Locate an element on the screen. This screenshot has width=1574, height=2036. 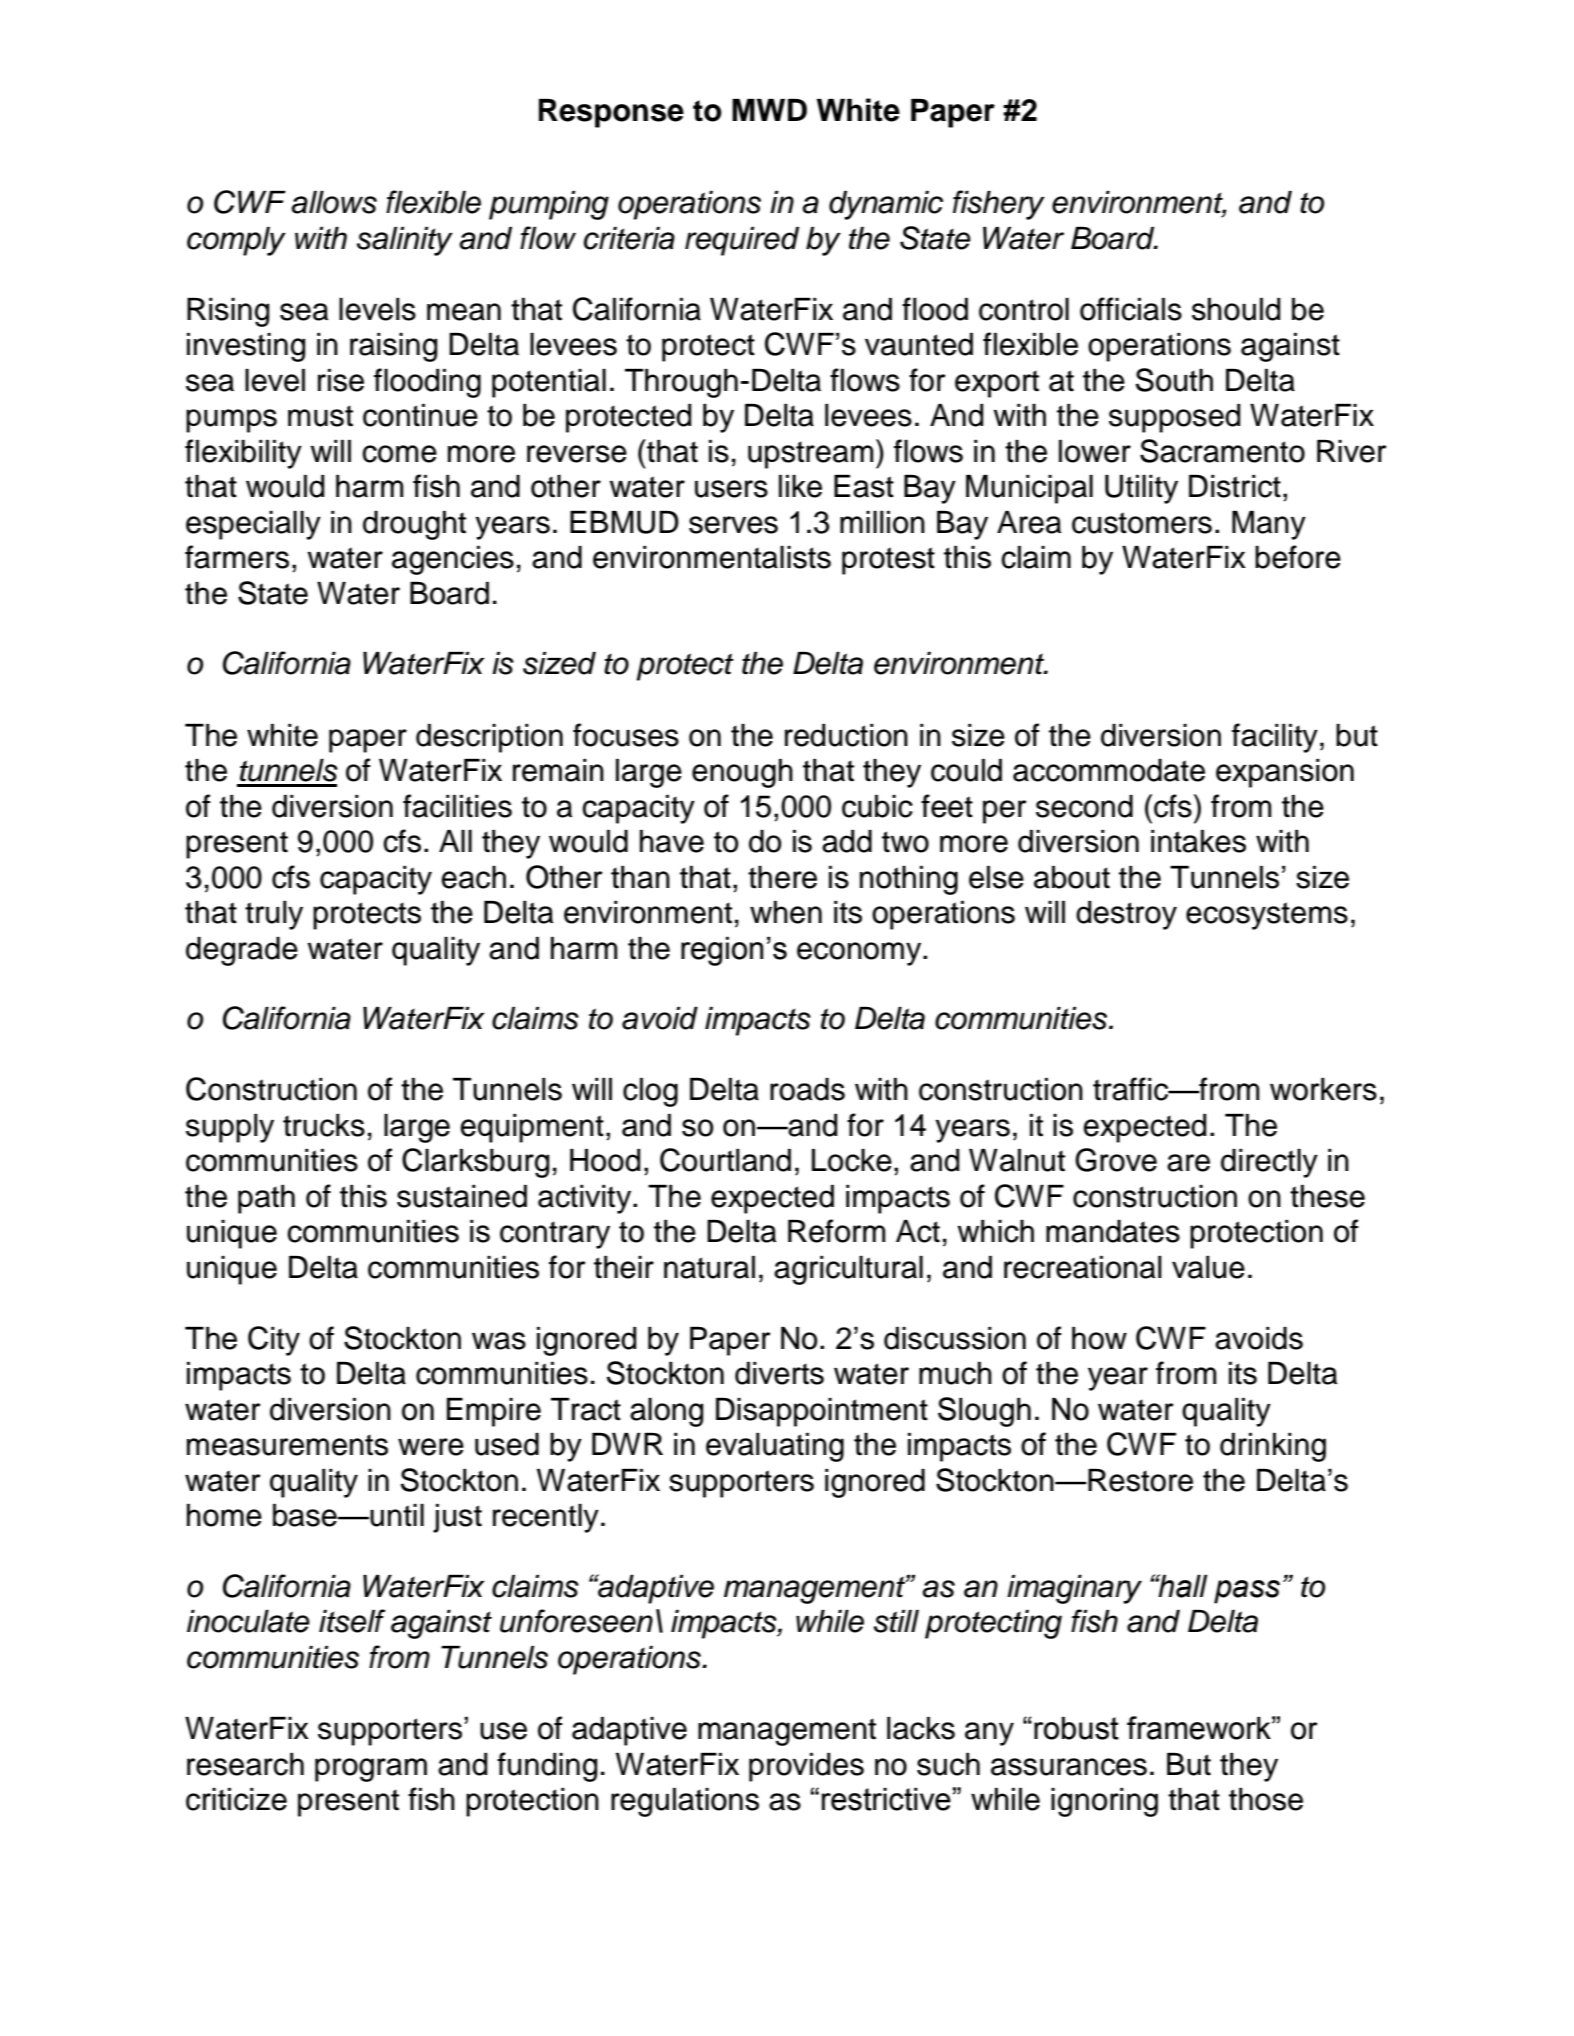
facility is located at coordinates (1275, 738).
